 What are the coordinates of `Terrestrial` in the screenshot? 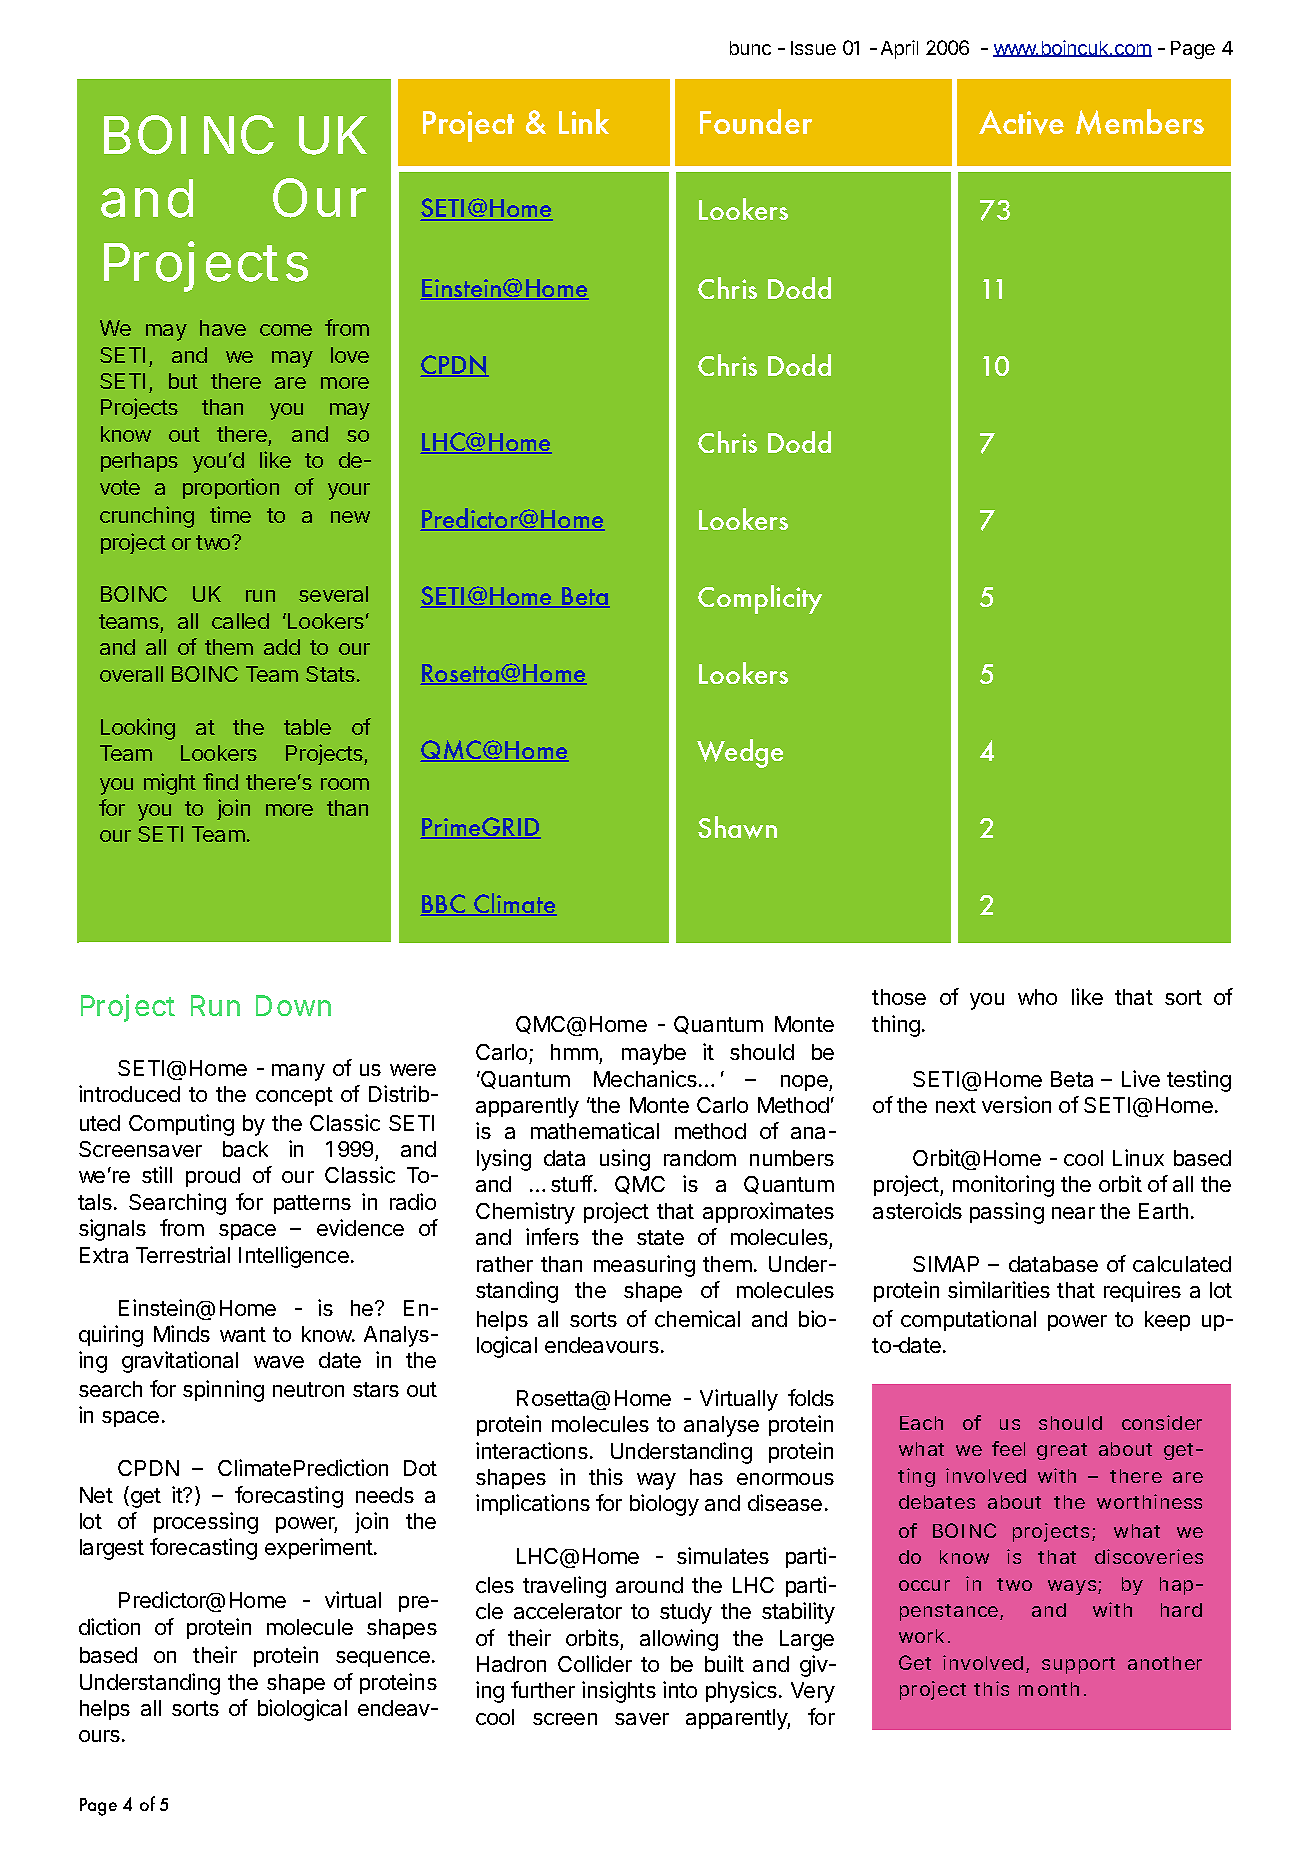 It's located at (183, 1254).
